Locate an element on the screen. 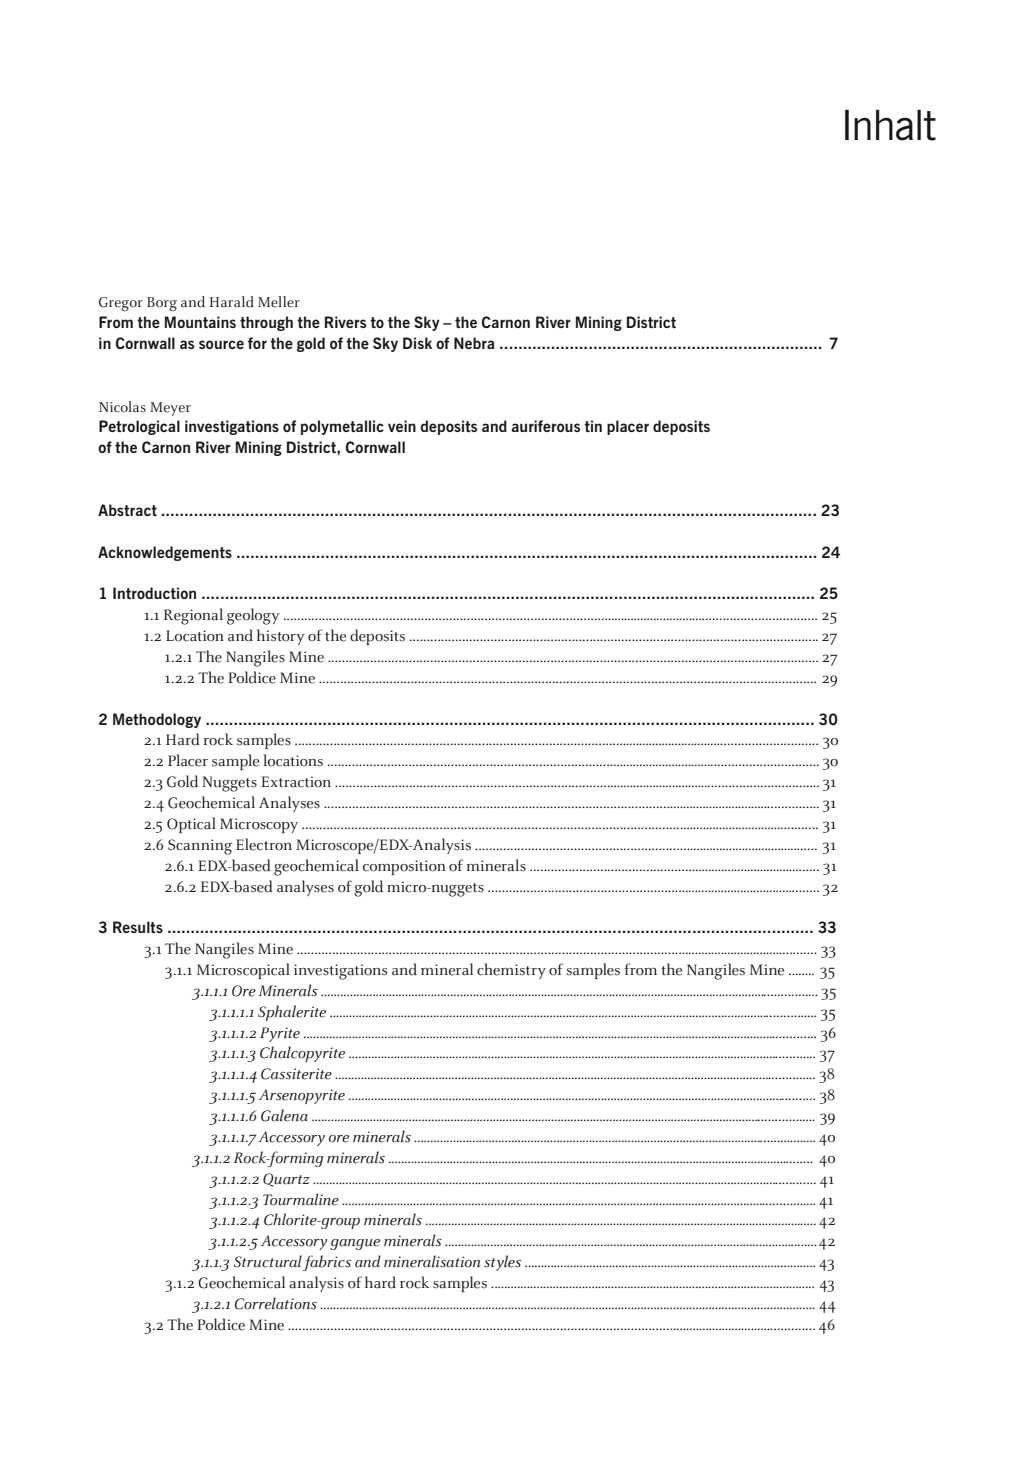 This screenshot has width=1035, height=1464. Methodology is located at coordinates (157, 720).
